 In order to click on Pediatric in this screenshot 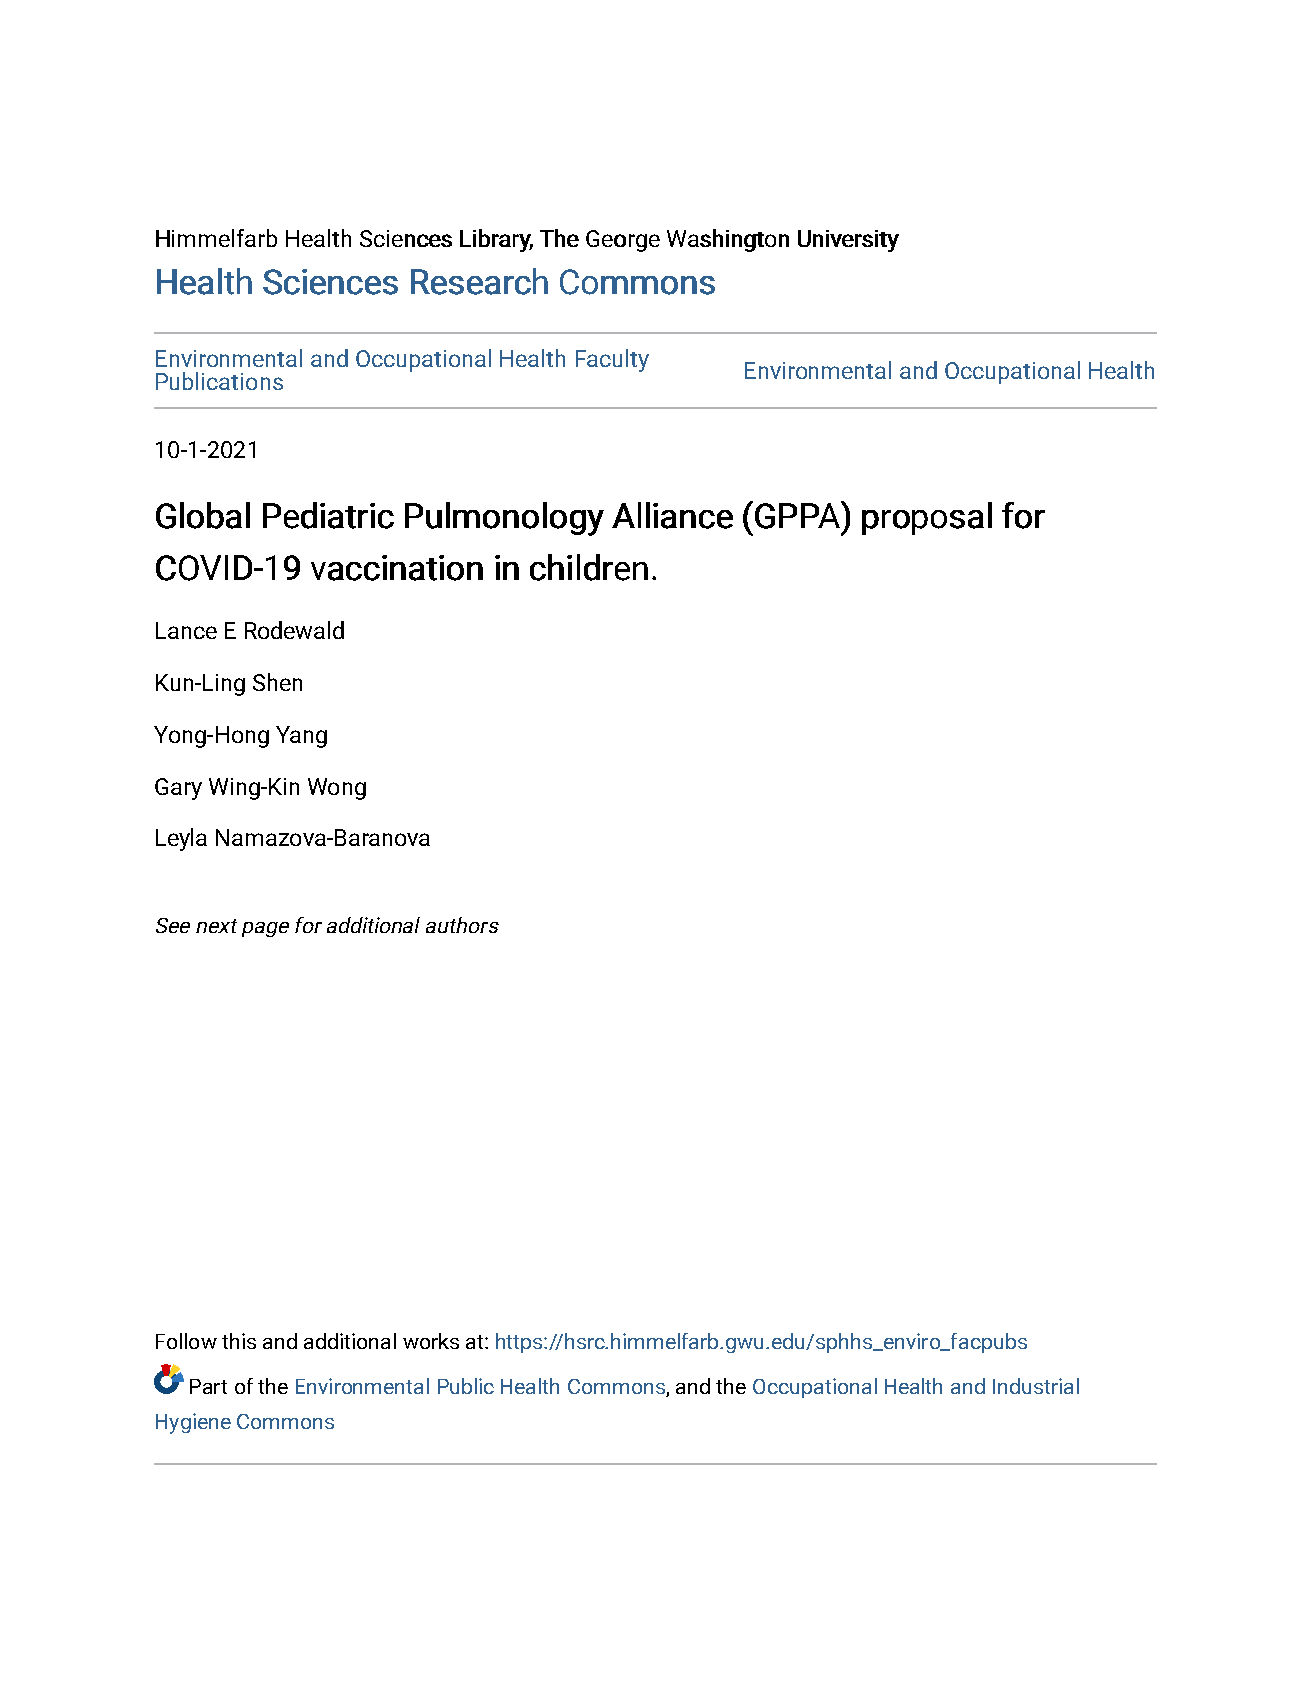, I will do `click(328, 515)`.
